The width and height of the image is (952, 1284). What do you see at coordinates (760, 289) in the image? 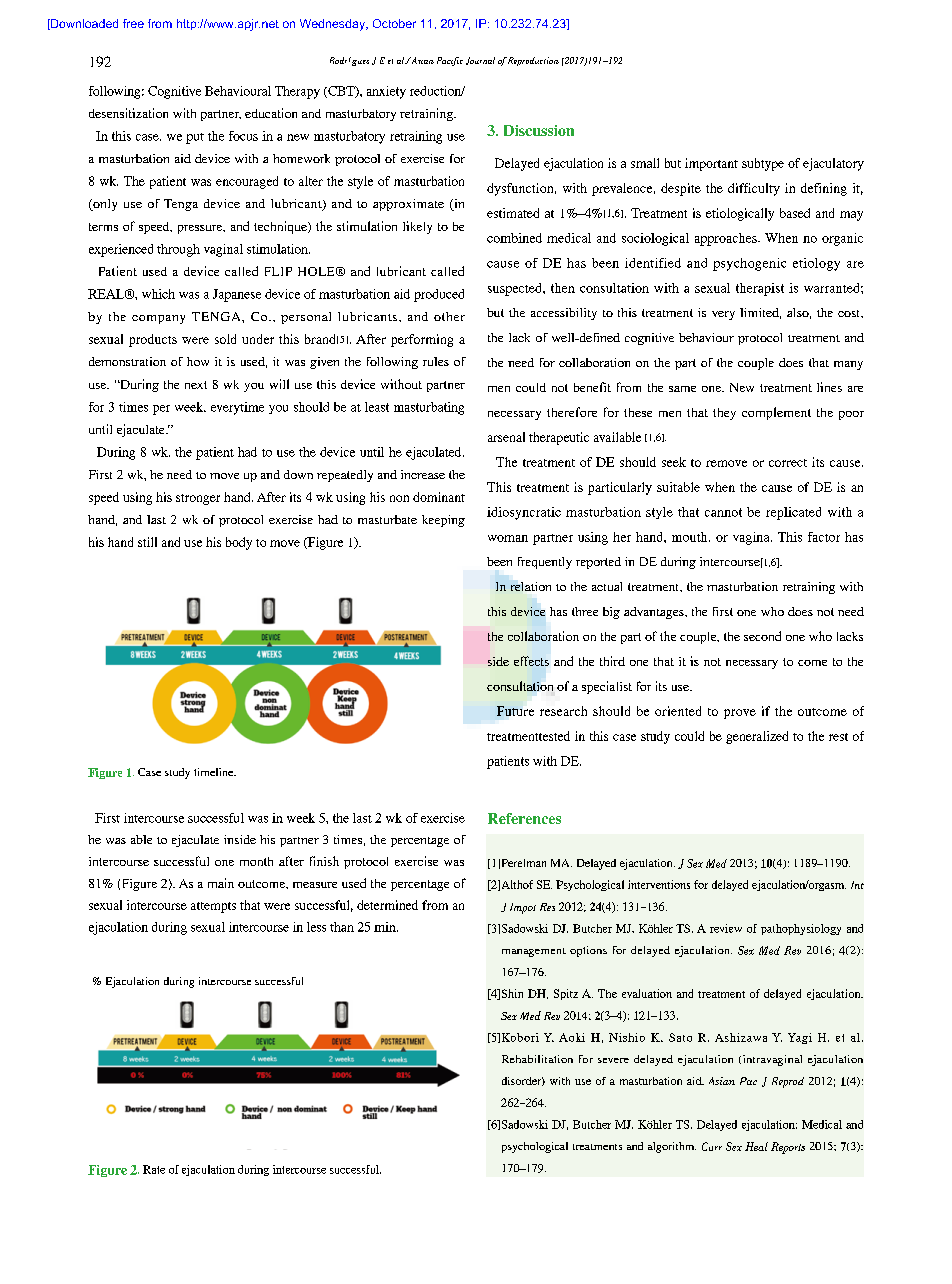
I see `therapist` at bounding box center [760, 289].
